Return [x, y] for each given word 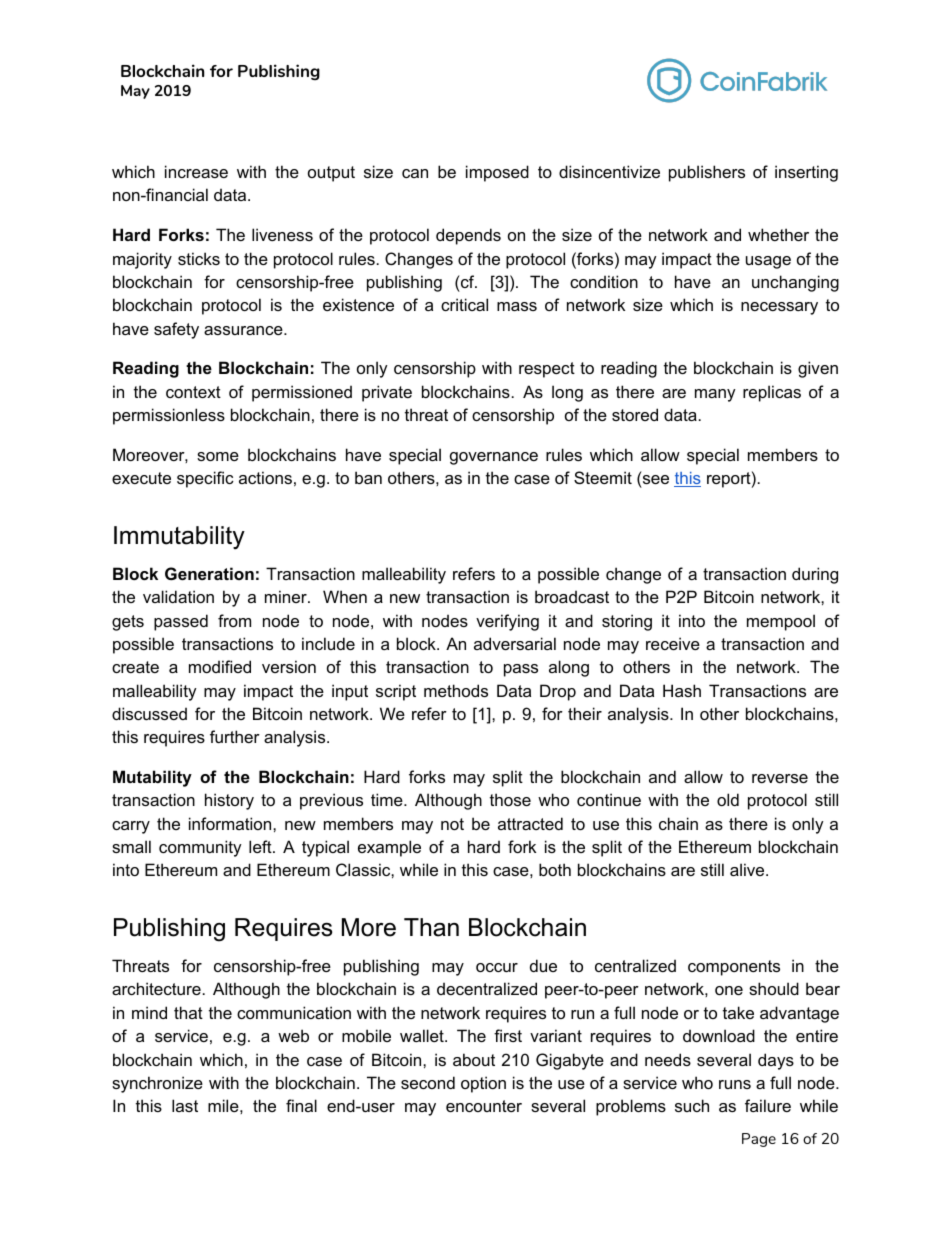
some [218, 456]
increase [196, 171]
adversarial [515, 643]
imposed [497, 173]
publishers [707, 173]
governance [494, 458]
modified [220, 666]
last [185, 1105]
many [715, 395]
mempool [781, 622]
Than [431, 927]
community [200, 848]
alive [748, 869]
